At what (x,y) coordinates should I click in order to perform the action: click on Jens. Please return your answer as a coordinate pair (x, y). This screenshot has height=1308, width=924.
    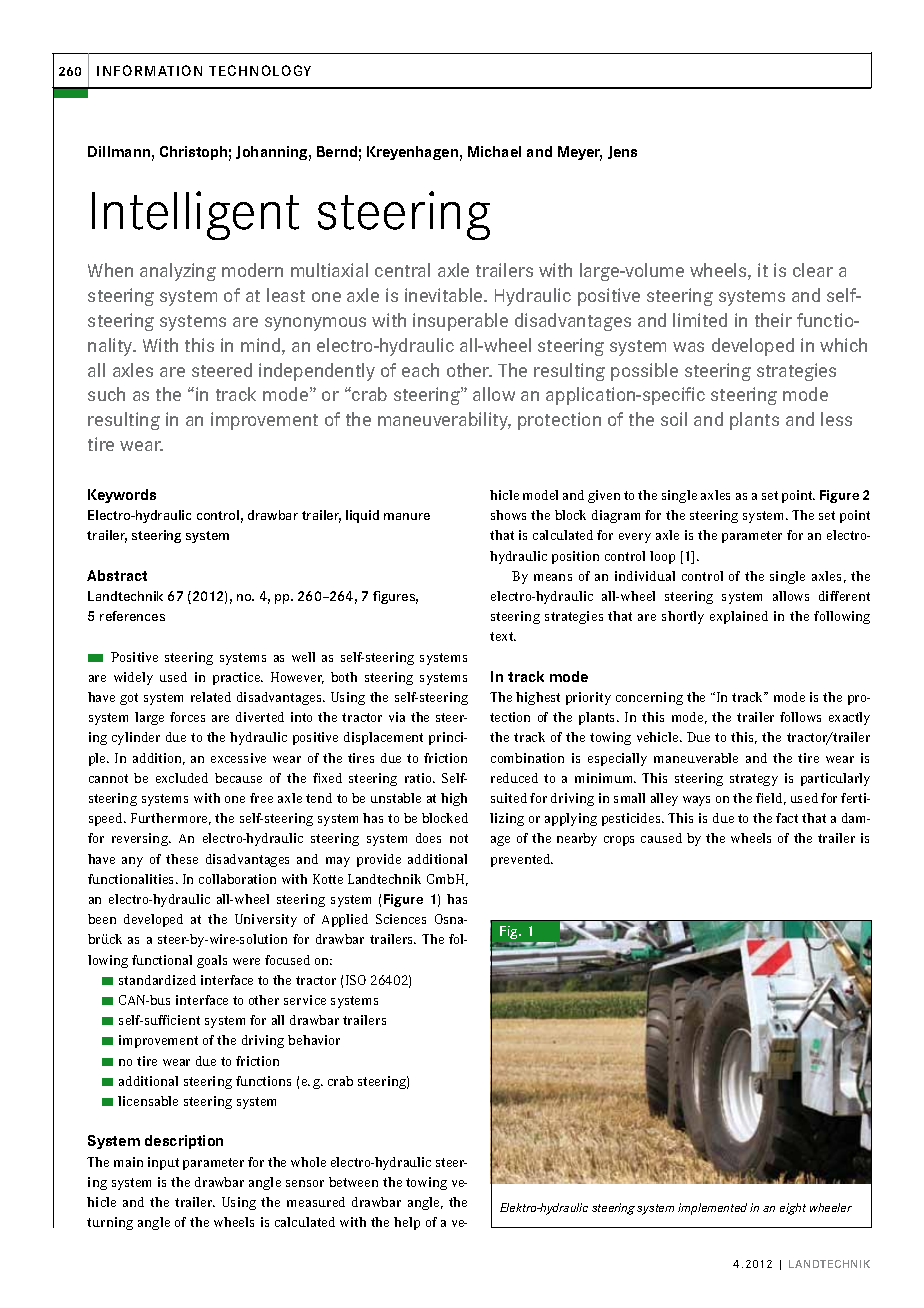
    Looking at the image, I should click on (622, 152).
